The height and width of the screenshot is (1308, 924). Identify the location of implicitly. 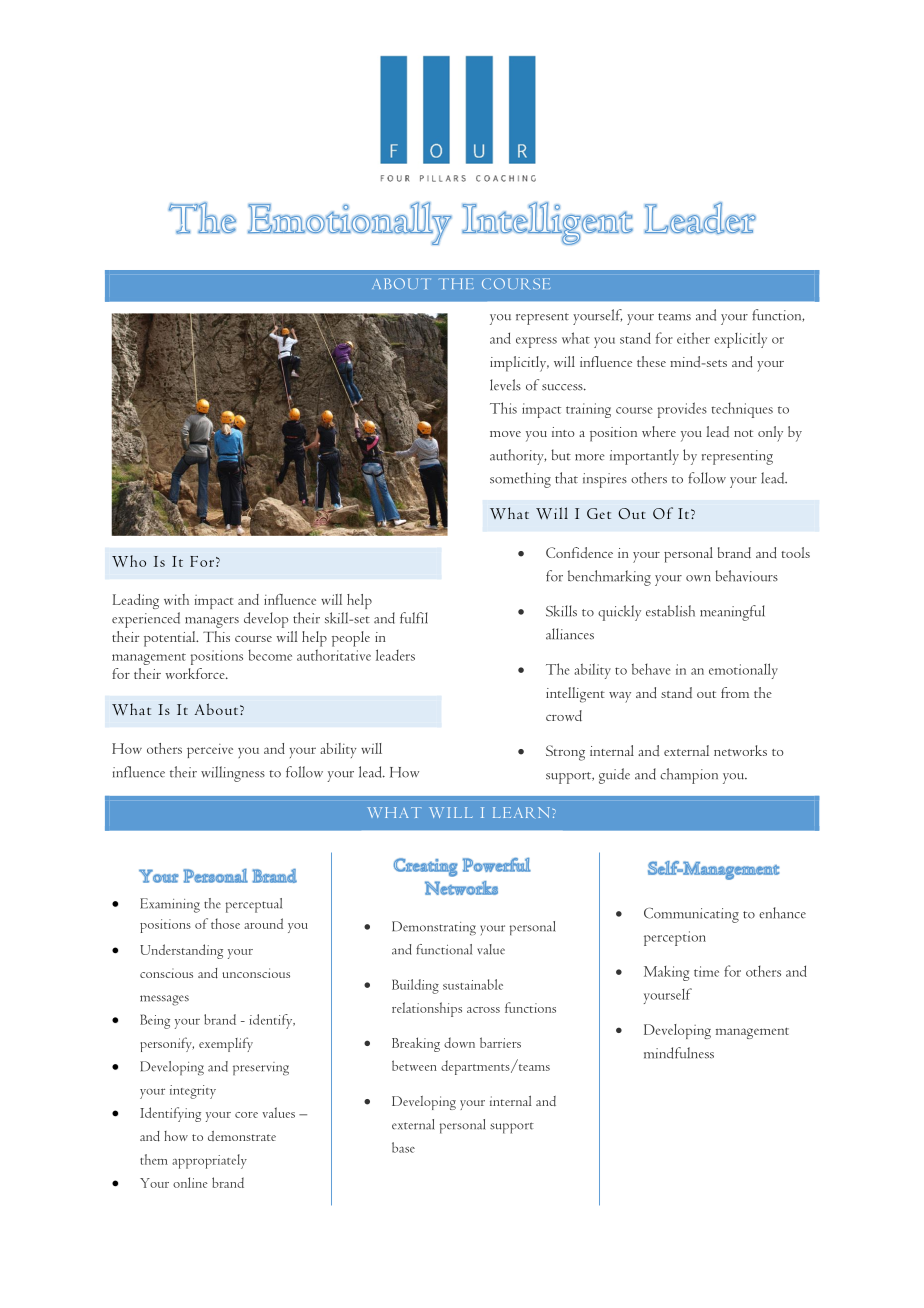
(519, 364).
